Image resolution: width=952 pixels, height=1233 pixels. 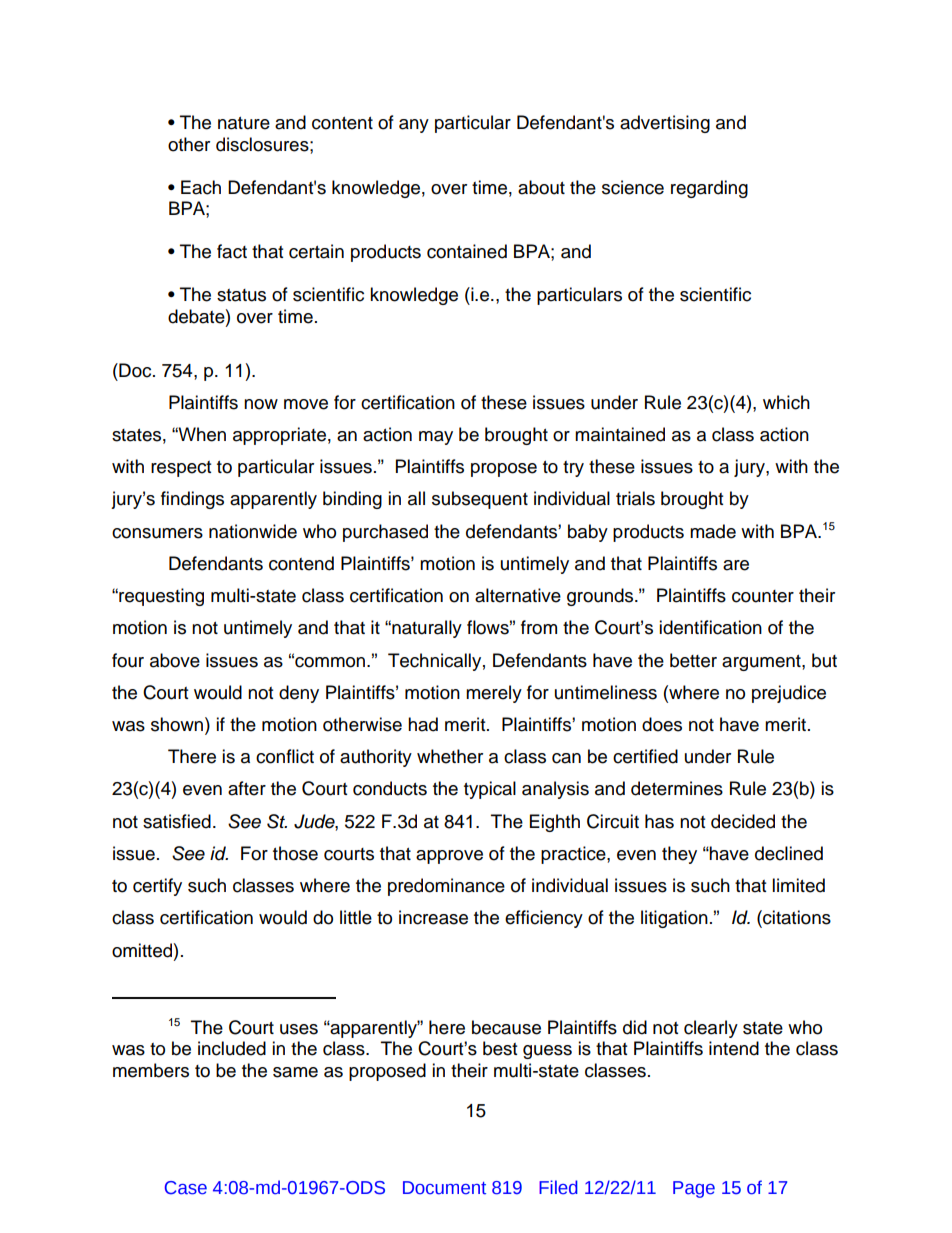 I want to click on satisfied, so click(x=177, y=821).
